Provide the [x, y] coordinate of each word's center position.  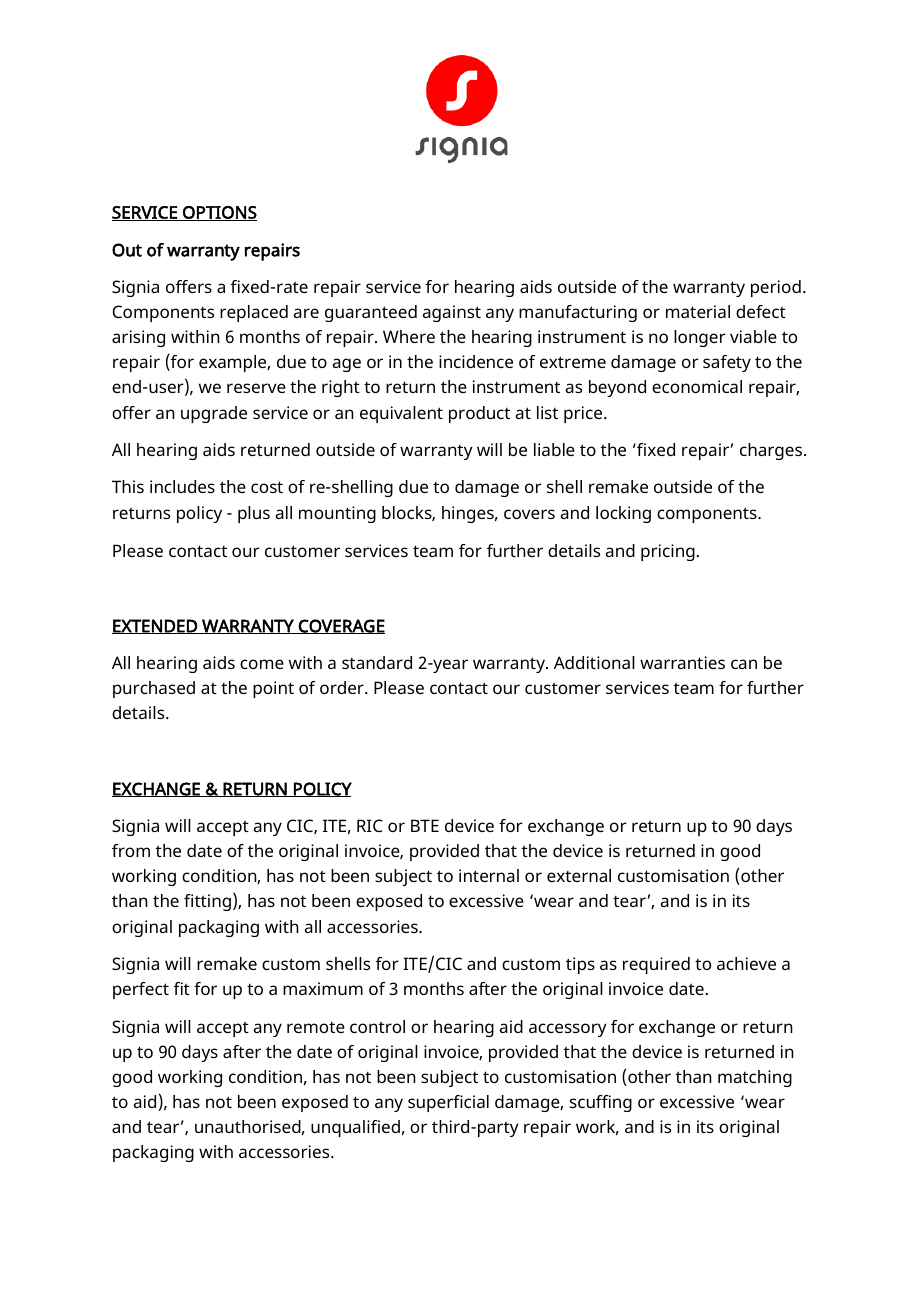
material [698, 311]
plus [254, 514]
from [131, 850]
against [452, 313]
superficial [448, 1103]
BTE [425, 825]
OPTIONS [219, 213]
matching [755, 1078]
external [579, 875]
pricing [668, 552]
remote [316, 1027]
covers [529, 514]
